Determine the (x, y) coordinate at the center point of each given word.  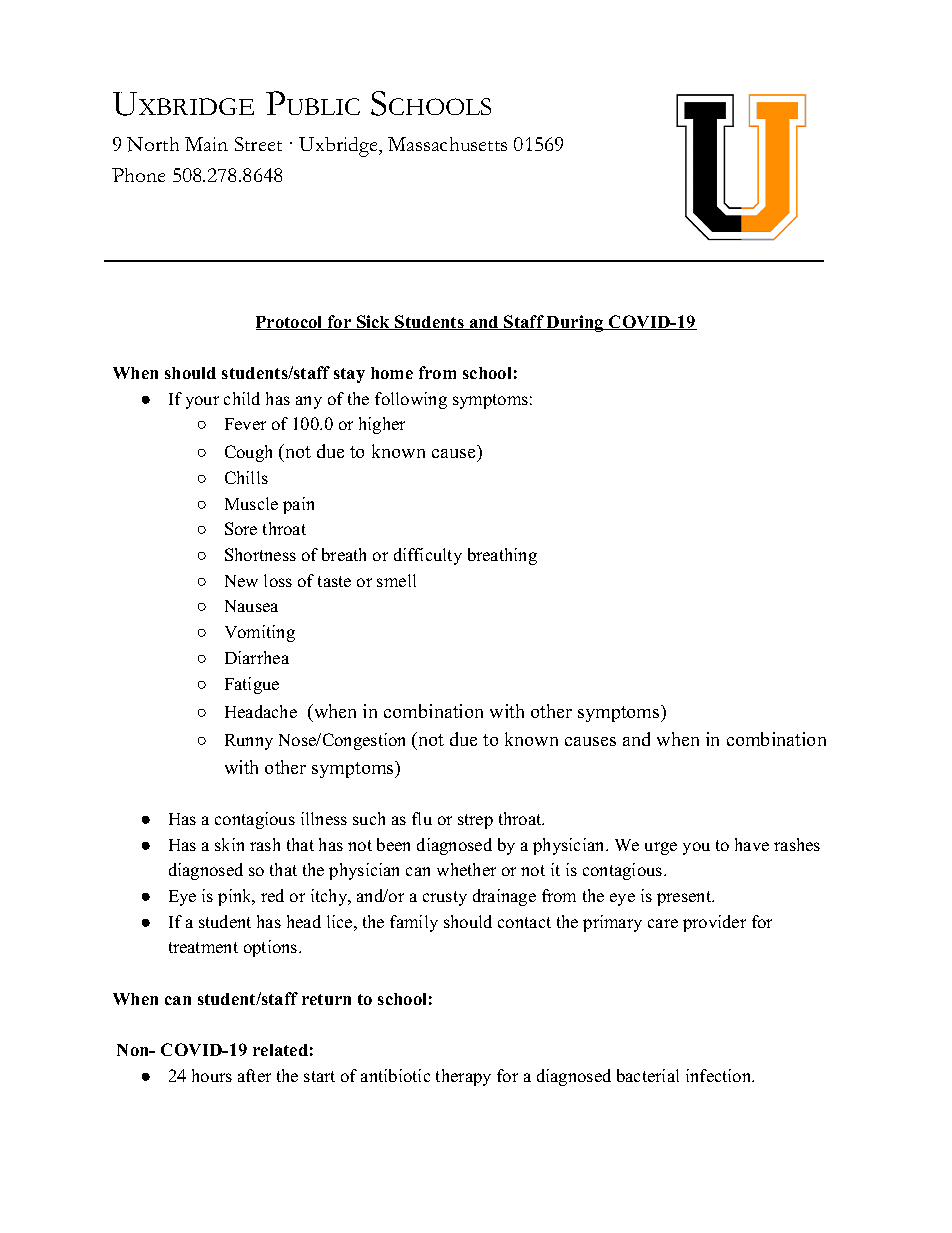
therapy (463, 1077)
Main (206, 144)
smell (396, 580)
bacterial (648, 1075)
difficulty (428, 556)
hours (212, 1075)
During (575, 323)
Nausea (251, 606)
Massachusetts (447, 144)
